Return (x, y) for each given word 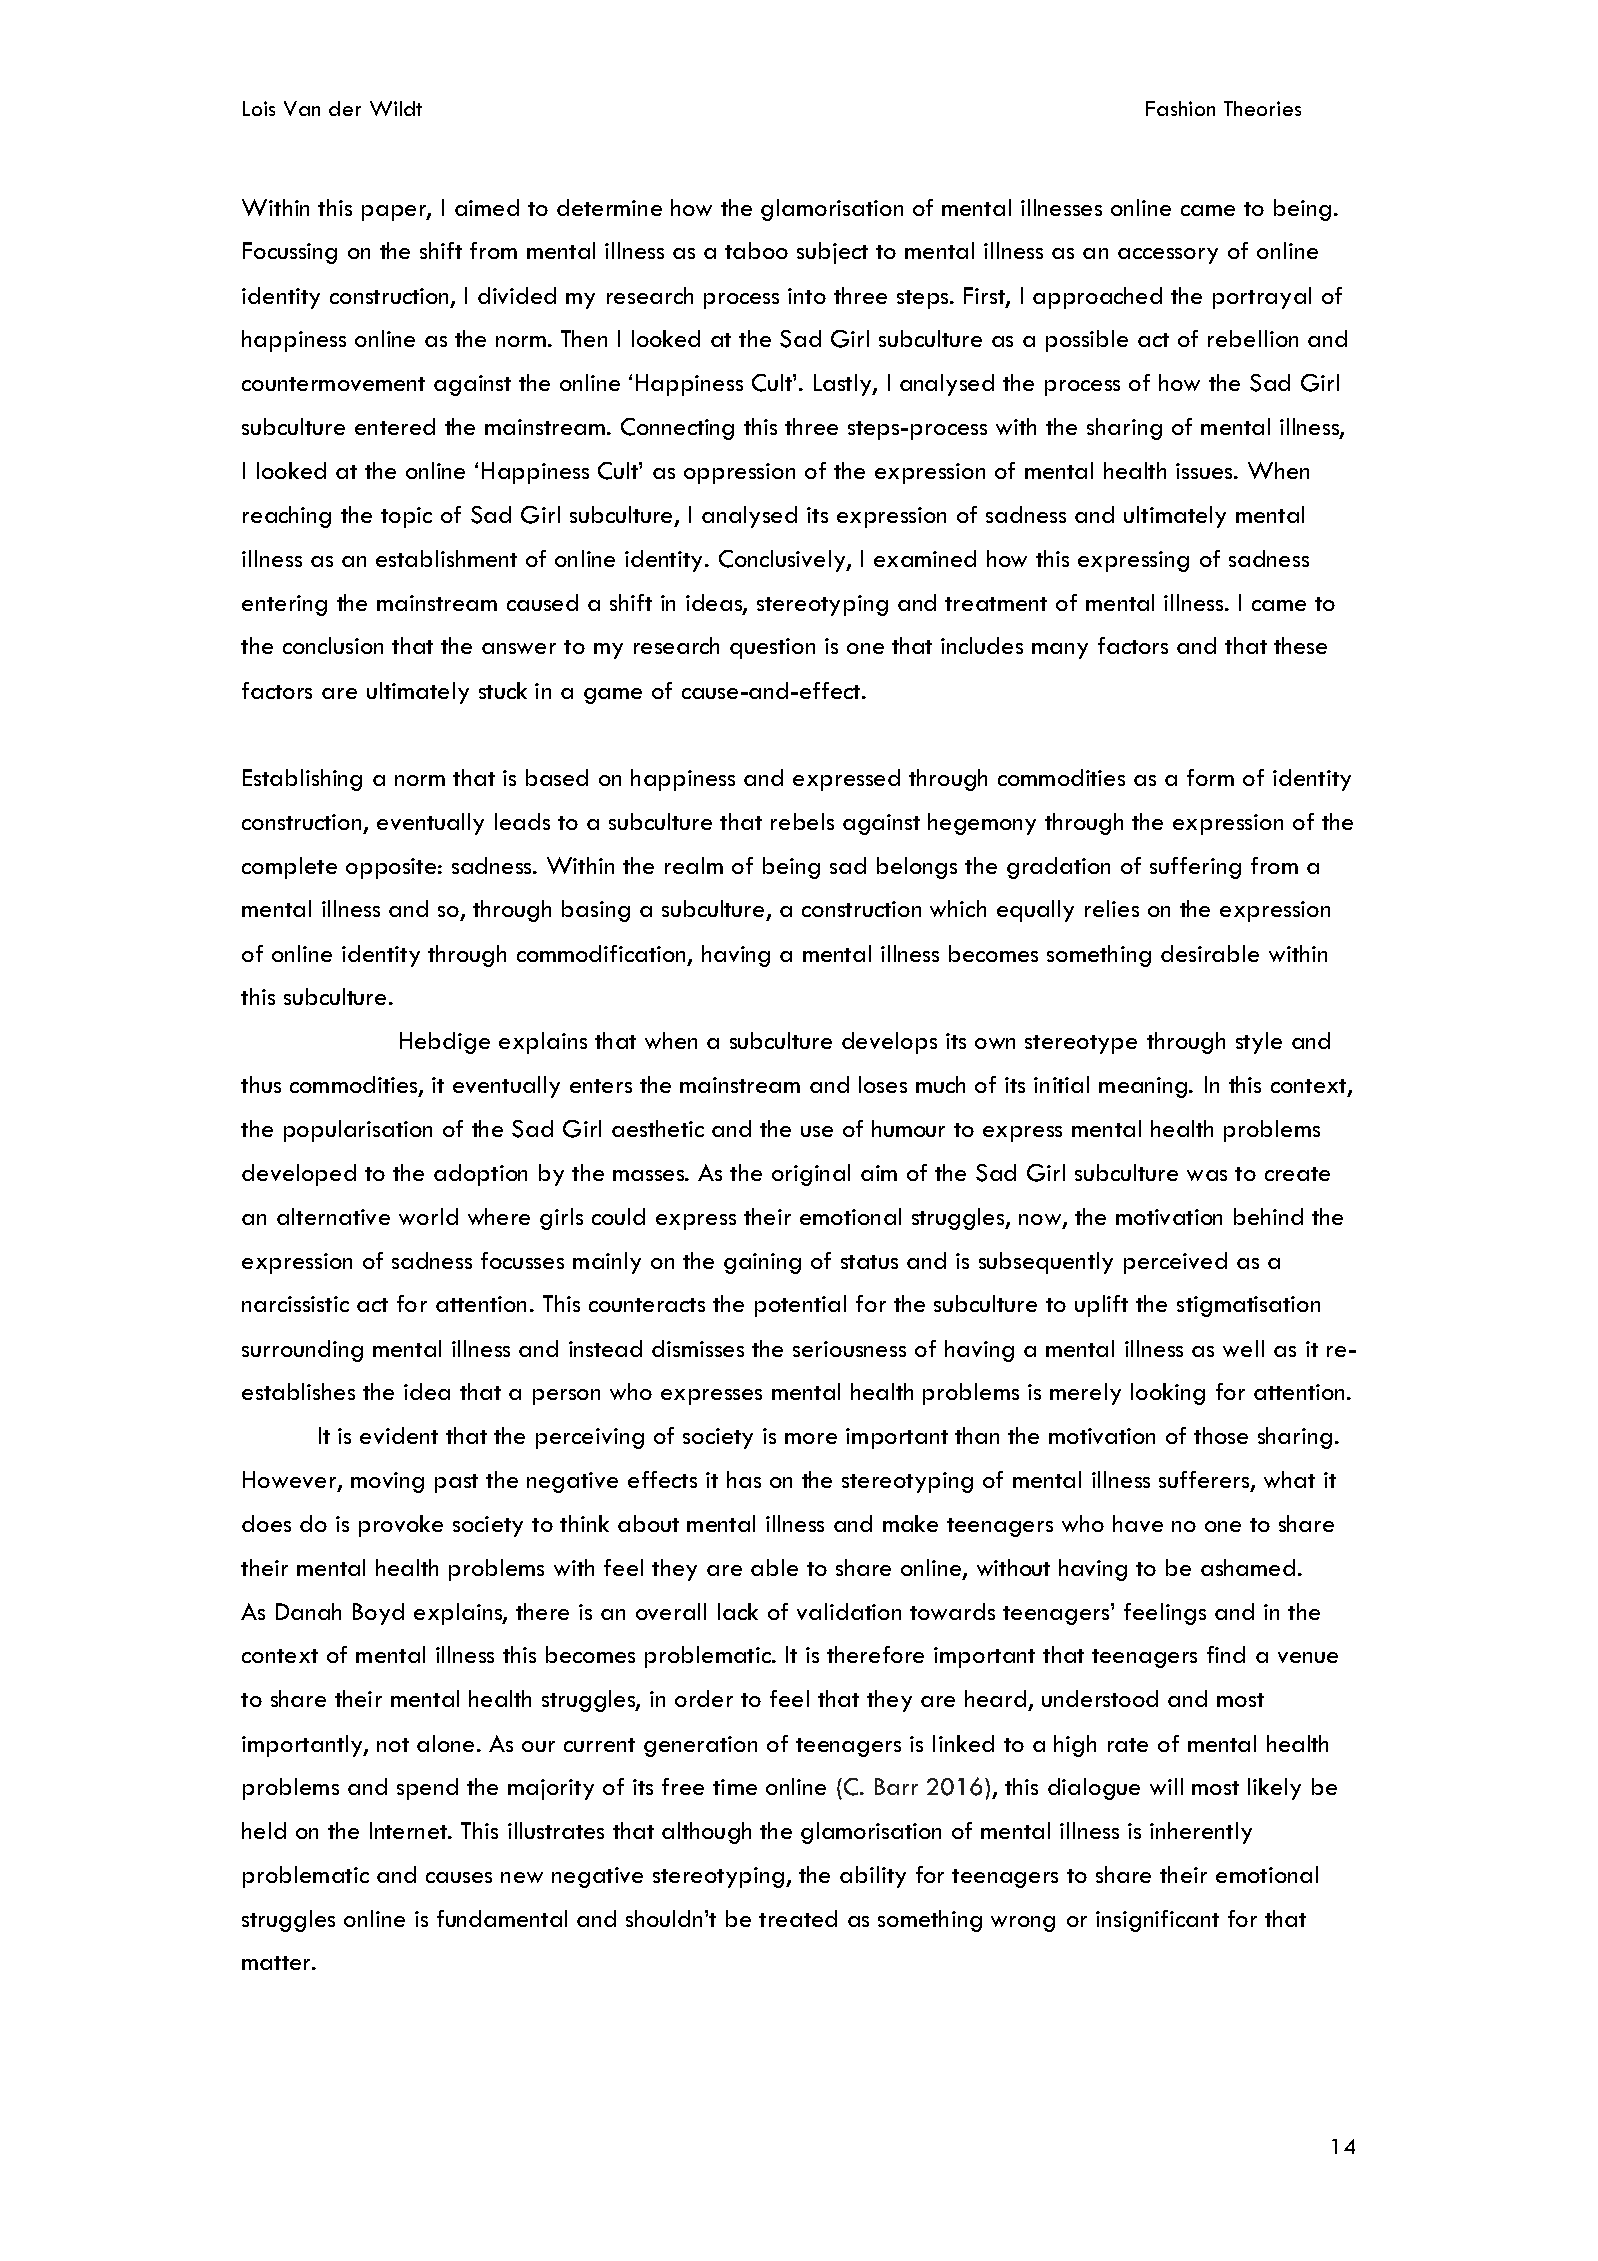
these (1300, 645)
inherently (1201, 1833)
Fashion (1180, 108)
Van (302, 108)
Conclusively (783, 561)
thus (261, 1084)
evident (399, 1435)
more (811, 1438)
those (1221, 1435)
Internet (410, 1830)
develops (889, 1043)
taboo (756, 250)
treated (798, 1918)
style (1259, 1043)
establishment (446, 558)
